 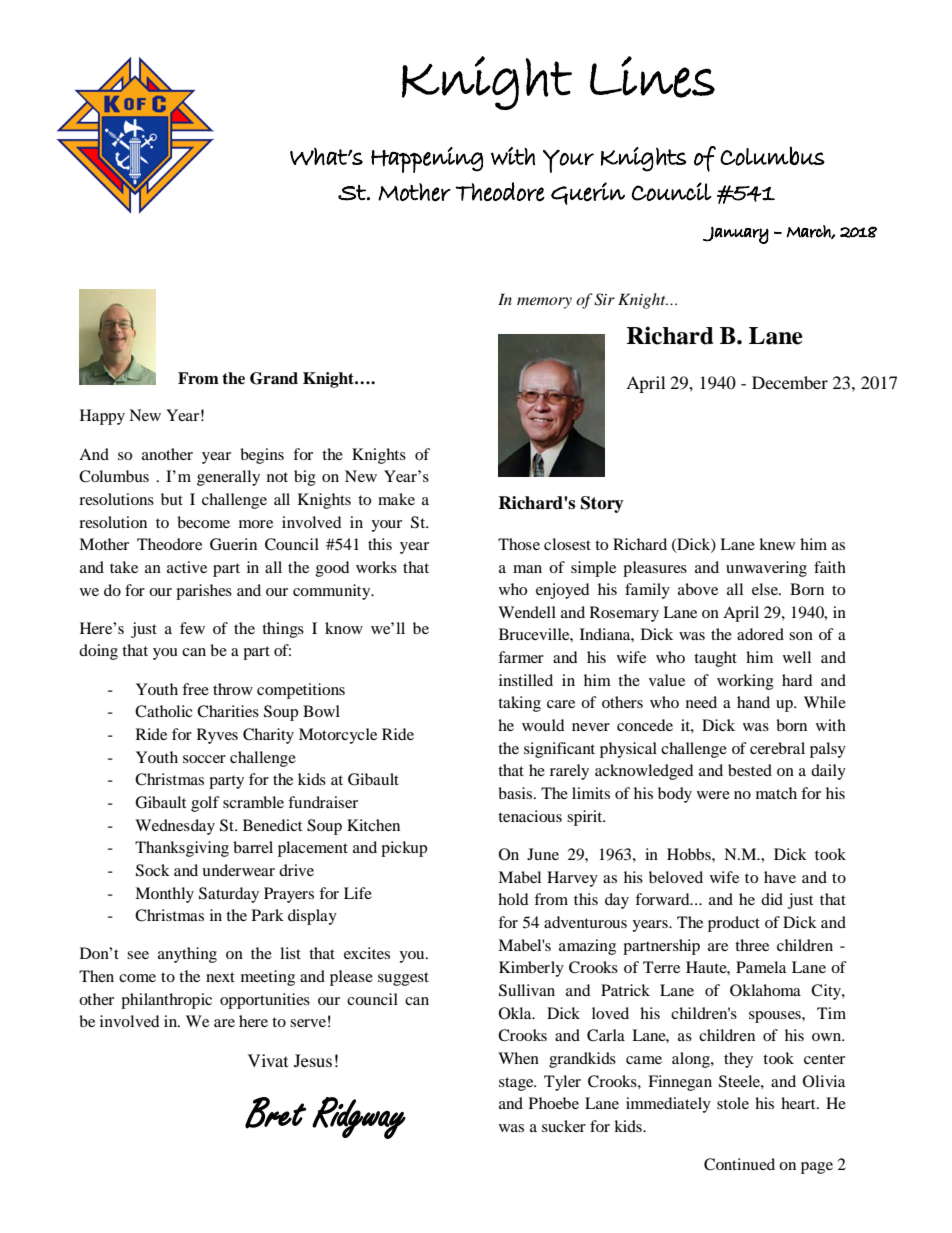 What do you see at coordinates (427, 160) in the screenshot?
I see `Happening` at bounding box center [427, 160].
